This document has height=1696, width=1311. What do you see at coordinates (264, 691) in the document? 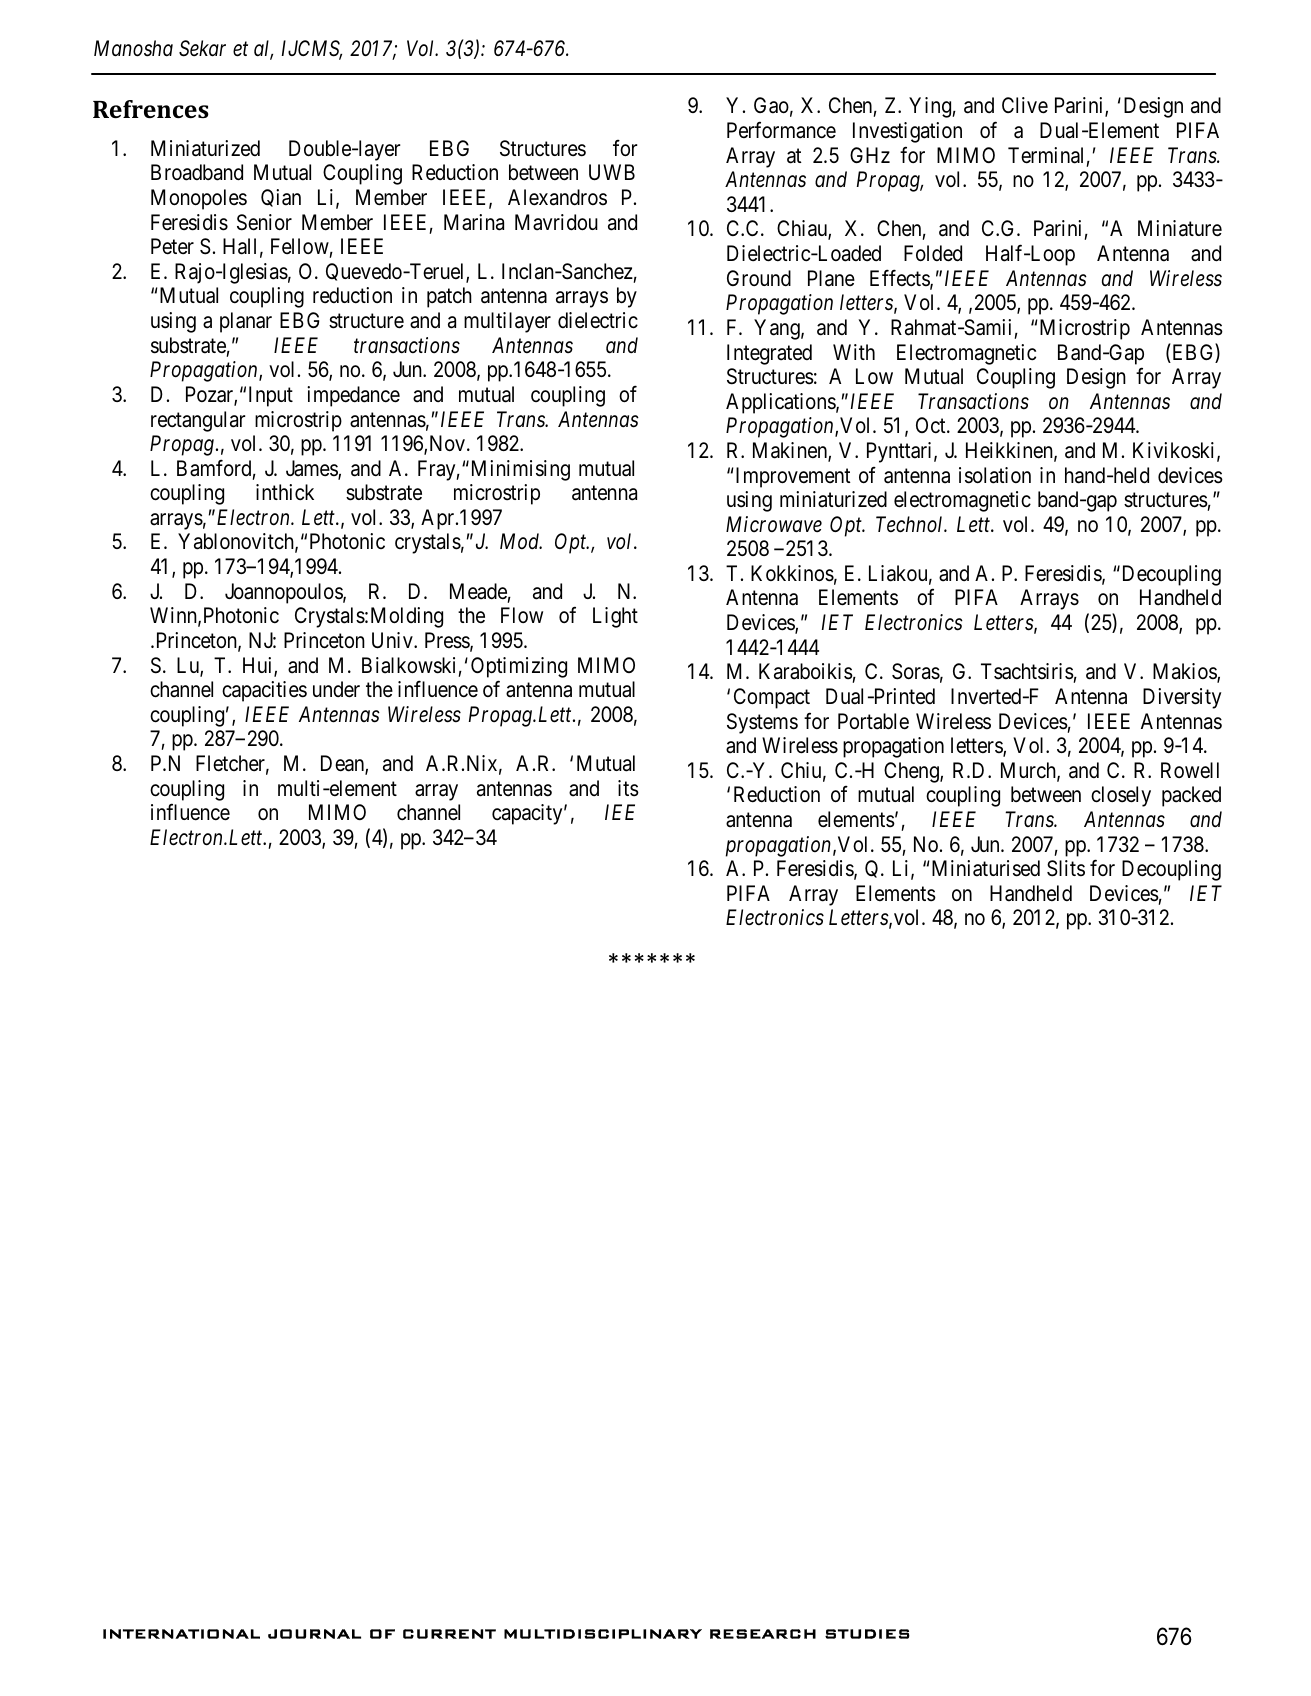
I see `capacities` at bounding box center [264, 691].
